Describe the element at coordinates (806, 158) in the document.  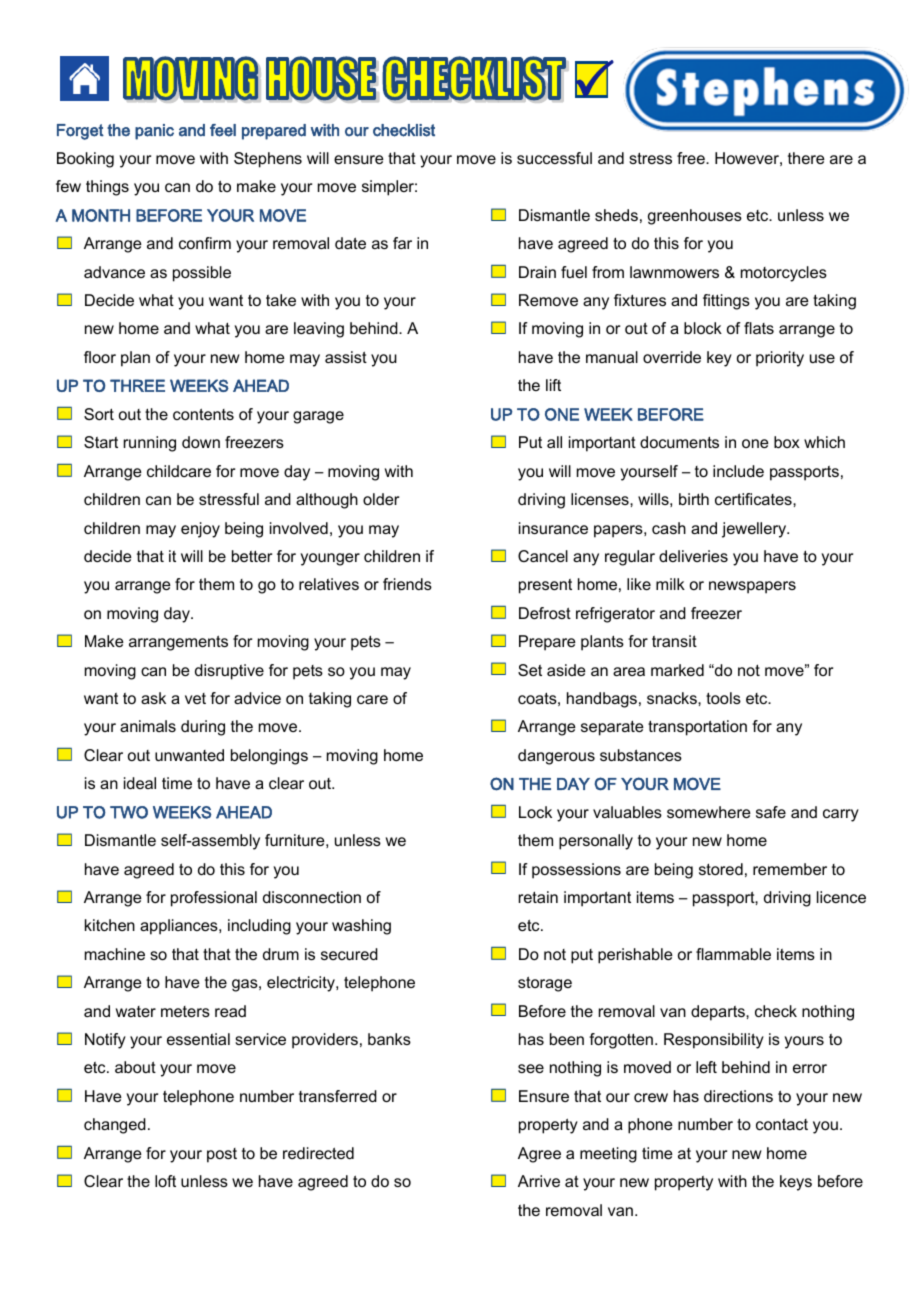
I see `there` at that location.
